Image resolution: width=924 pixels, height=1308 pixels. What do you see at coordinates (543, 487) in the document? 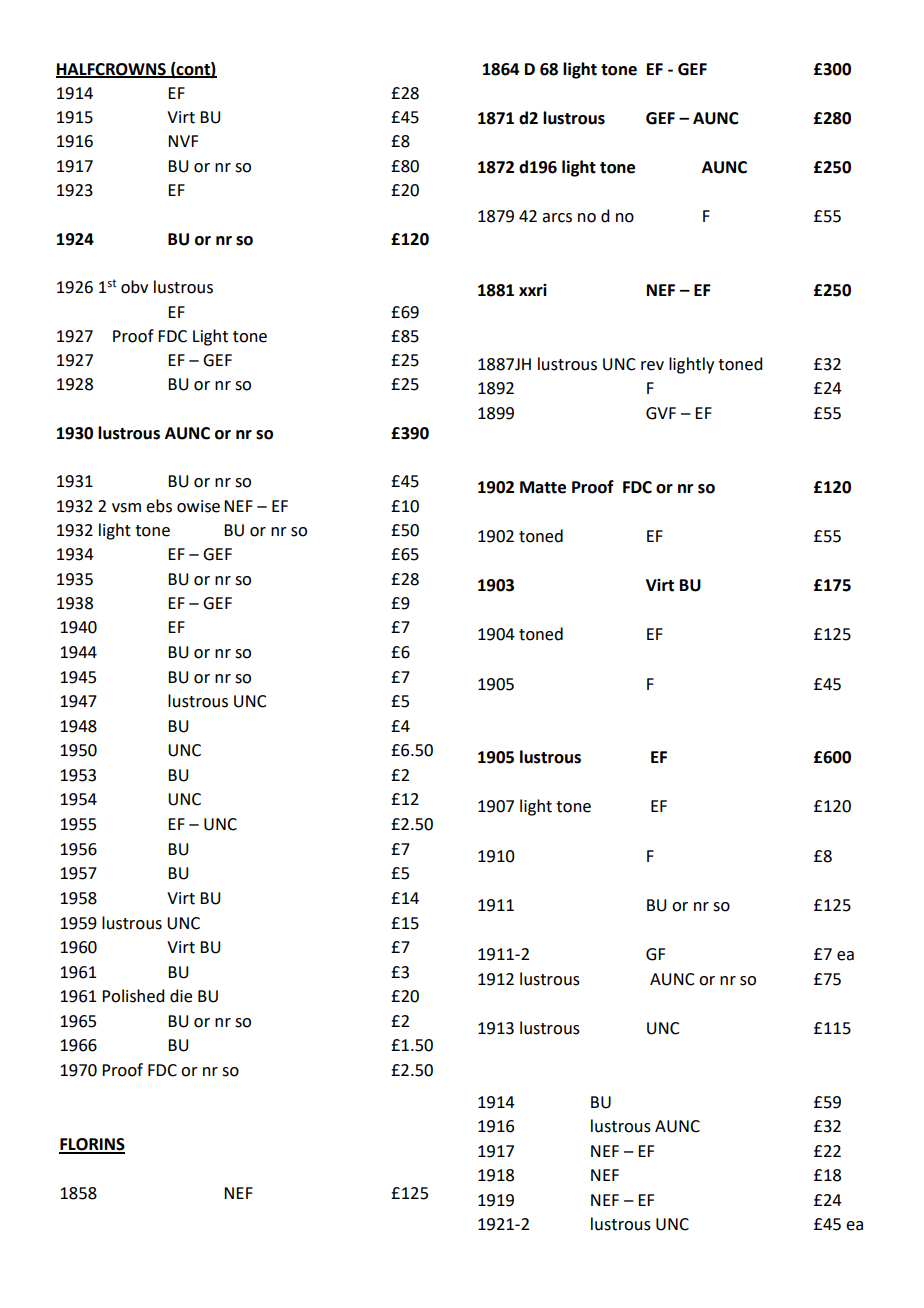
I see `Matte` at bounding box center [543, 487].
